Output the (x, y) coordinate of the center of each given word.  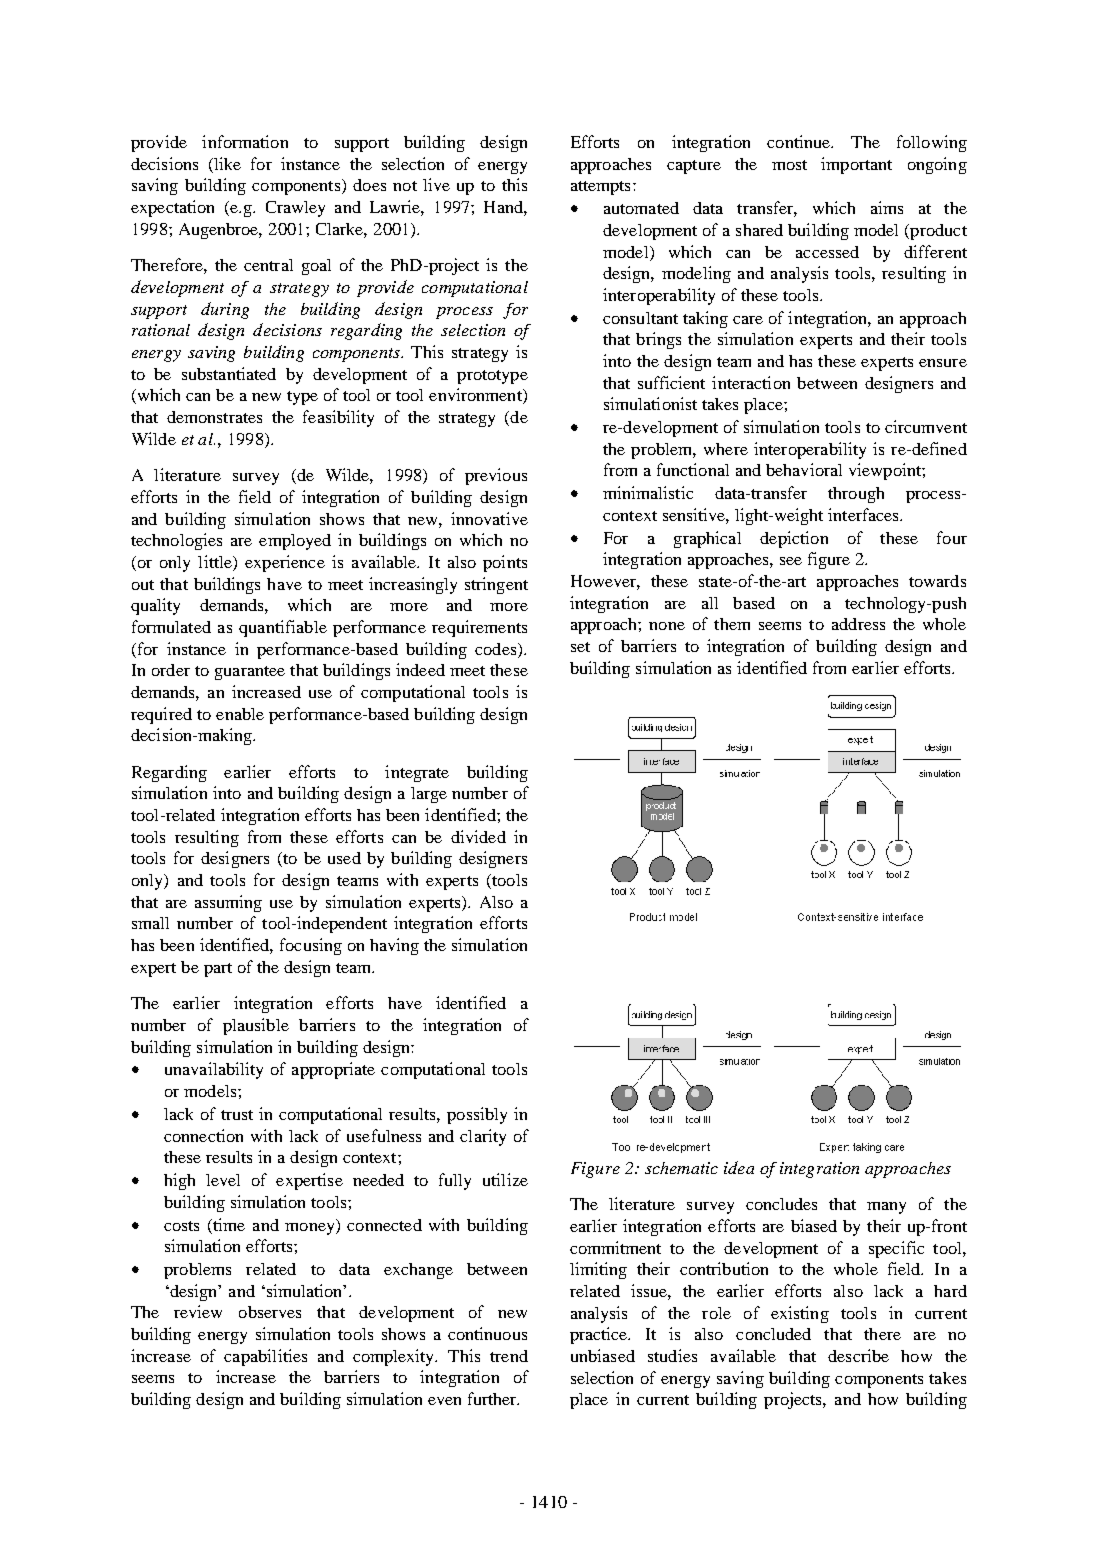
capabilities (265, 1357)
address (858, 624)
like (226, 163)
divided (478, 836)
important (856, 165)
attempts (600, 188)
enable (240, 714)
